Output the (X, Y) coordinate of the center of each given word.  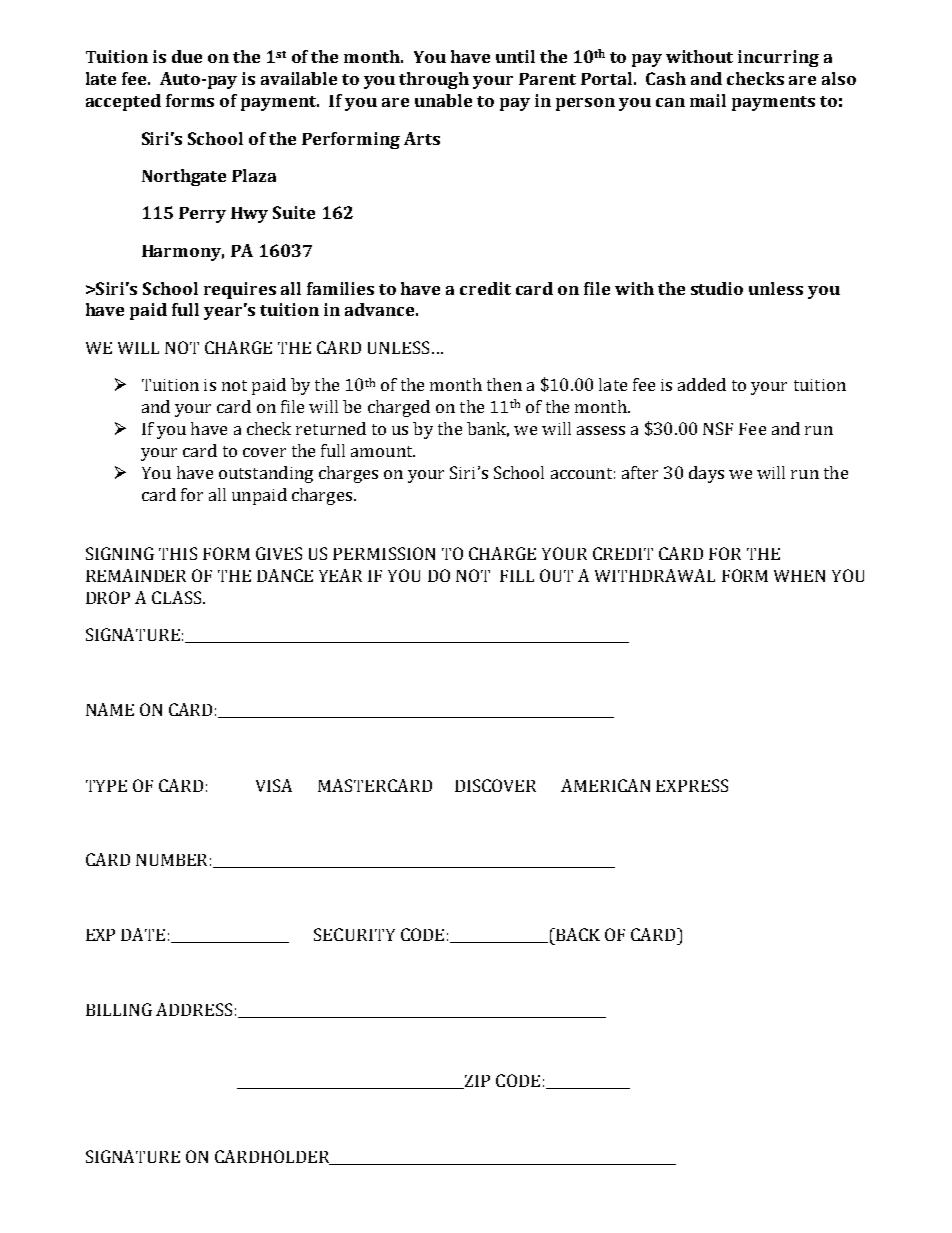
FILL (517, 576)
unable (443, 100)
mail (708, 100)
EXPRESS (692, 785)
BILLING (119, 1009)
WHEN (799, 576)
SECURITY (354, 934)
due (187, 56)
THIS (178, 553)
